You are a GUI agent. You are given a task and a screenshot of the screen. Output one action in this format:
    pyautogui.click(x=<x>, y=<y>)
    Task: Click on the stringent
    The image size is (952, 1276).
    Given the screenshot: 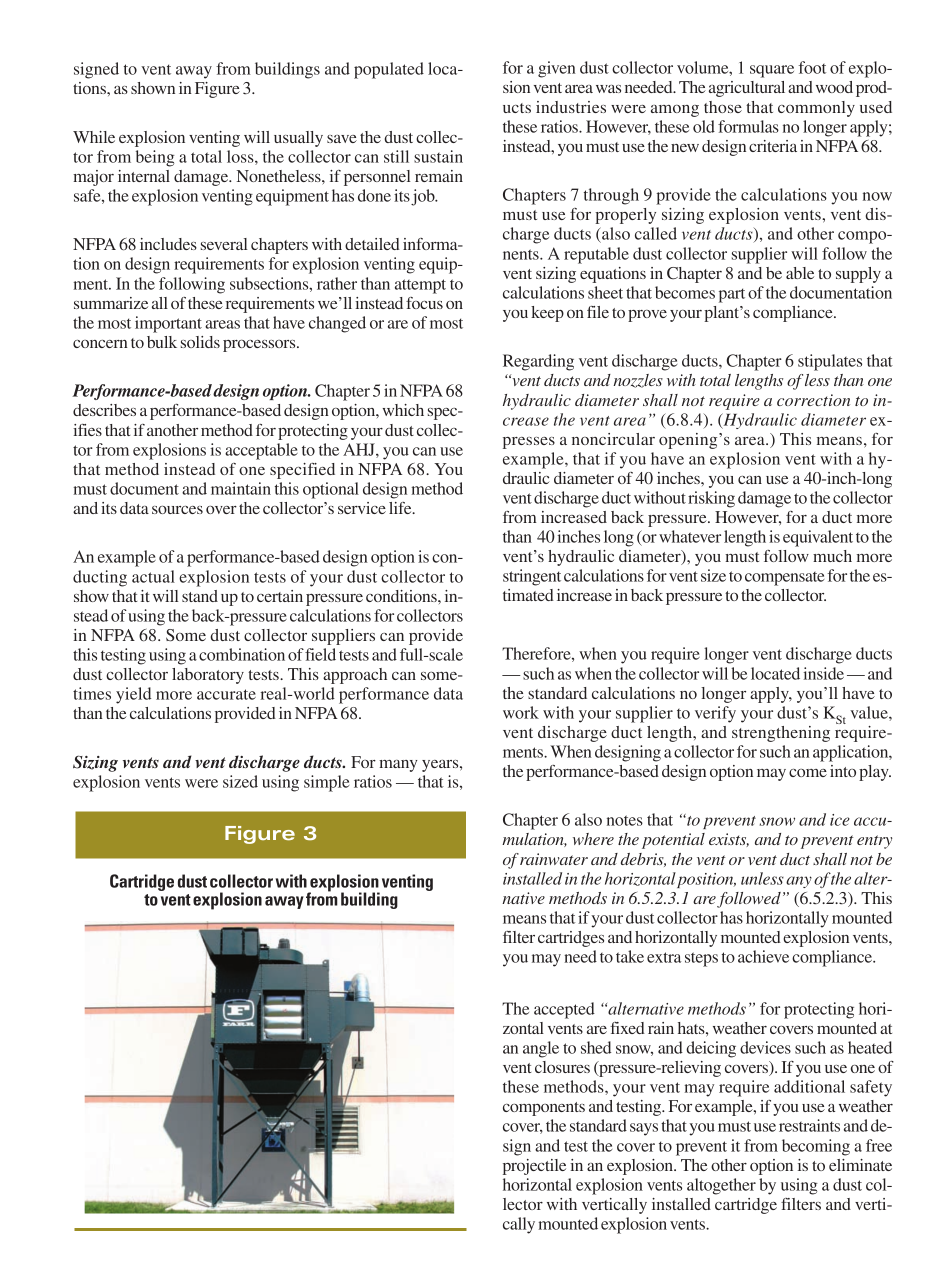 What is the action you would take?
    pyautogui.click(x=532, y=577)
